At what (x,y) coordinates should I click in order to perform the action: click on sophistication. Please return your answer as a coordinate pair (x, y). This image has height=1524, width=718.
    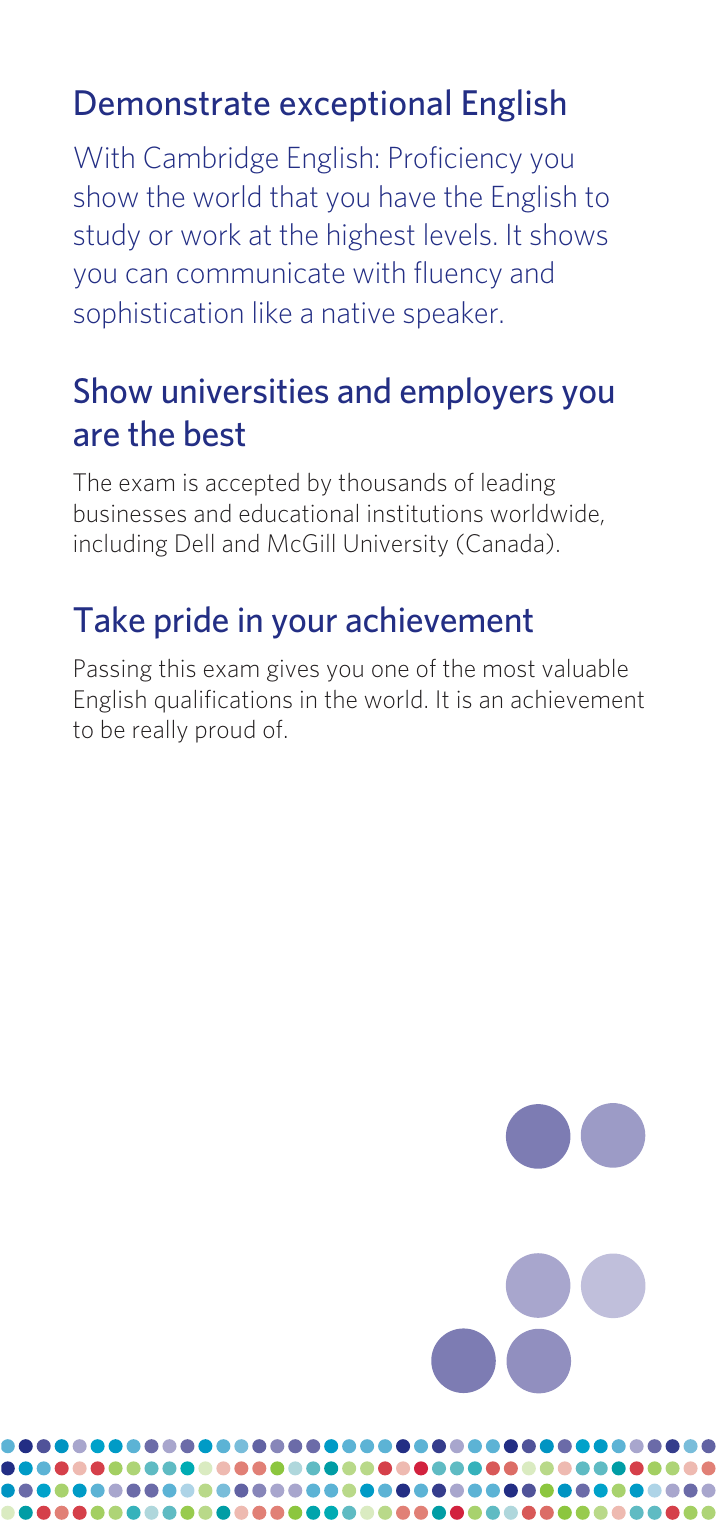
    Looking at the image, I should click on (158, 315).
